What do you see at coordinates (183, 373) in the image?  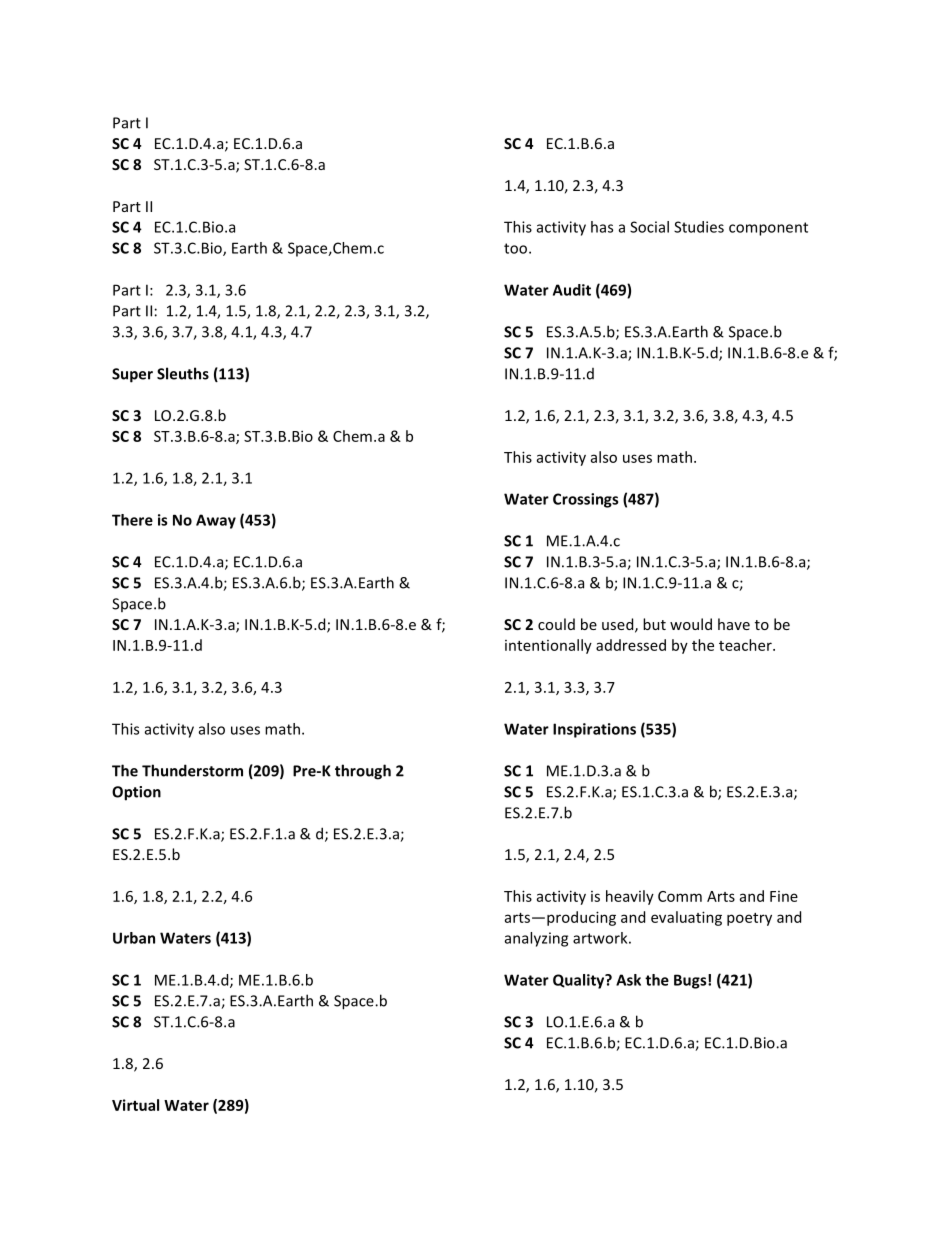 I see `Sleuths` at bounding box center [183, 373].
